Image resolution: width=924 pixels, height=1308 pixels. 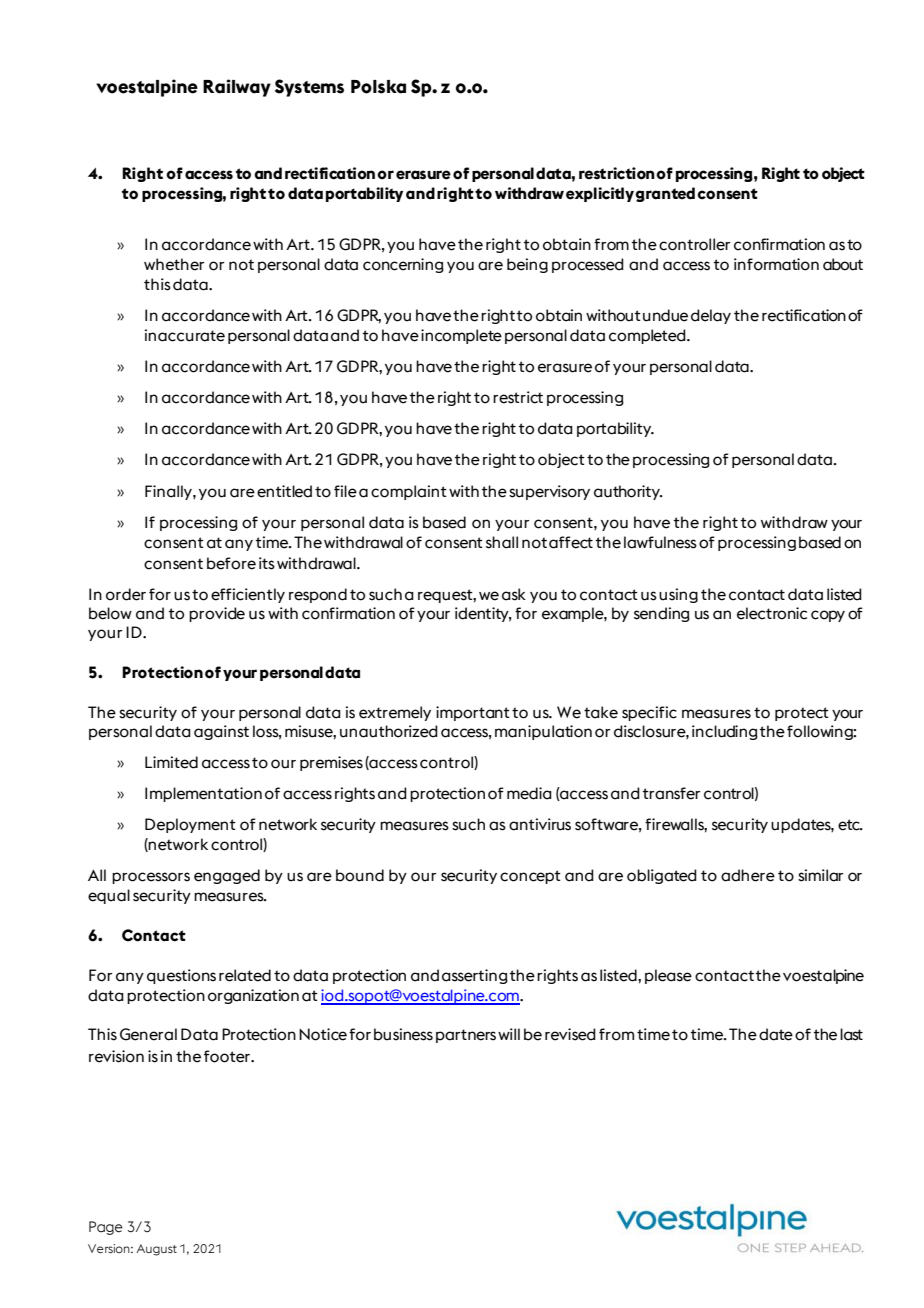 I want to click on explicitly, so click(x=601, y=194).
